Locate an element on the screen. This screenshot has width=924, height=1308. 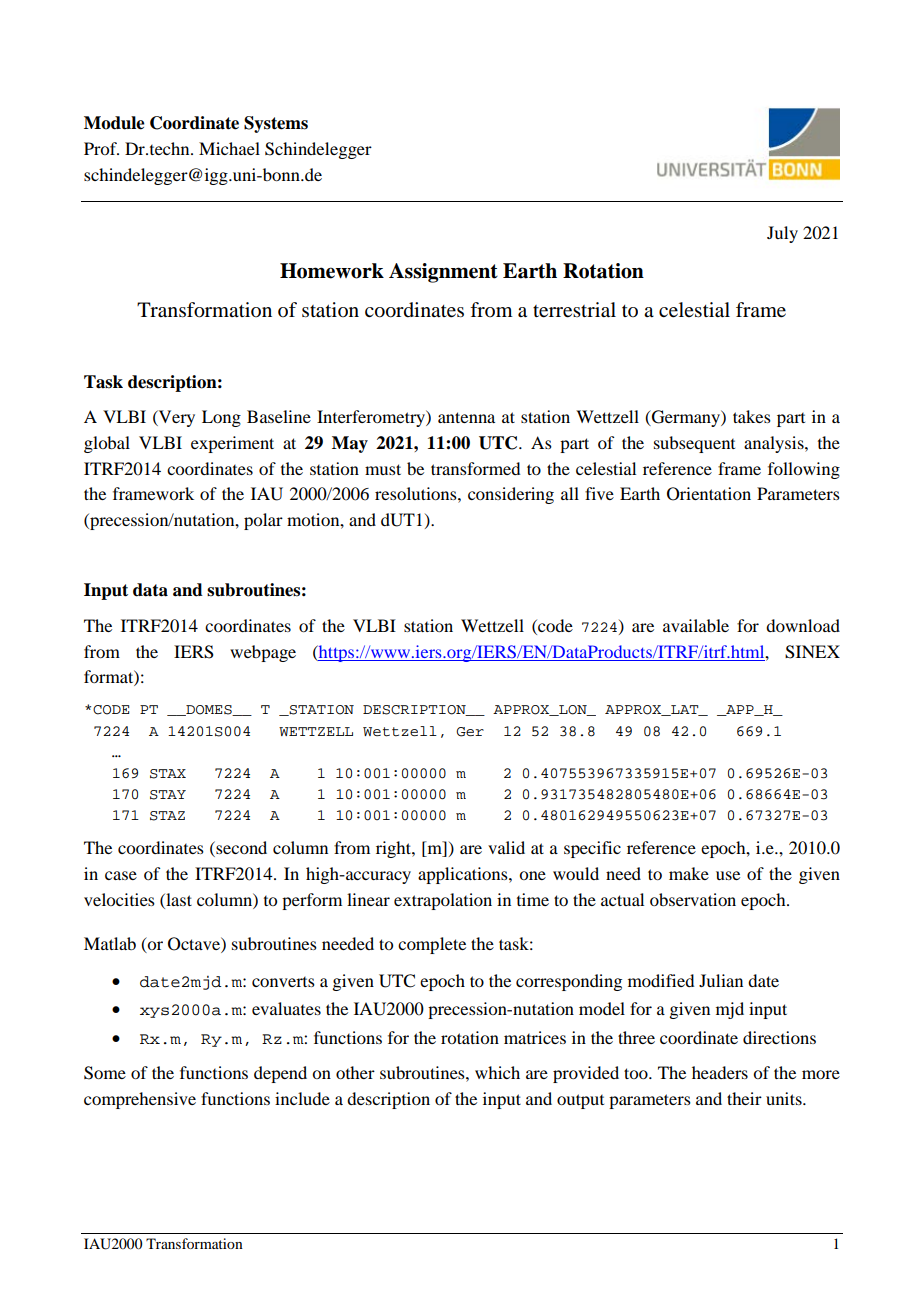
July is located at coordinates (782, 234).
